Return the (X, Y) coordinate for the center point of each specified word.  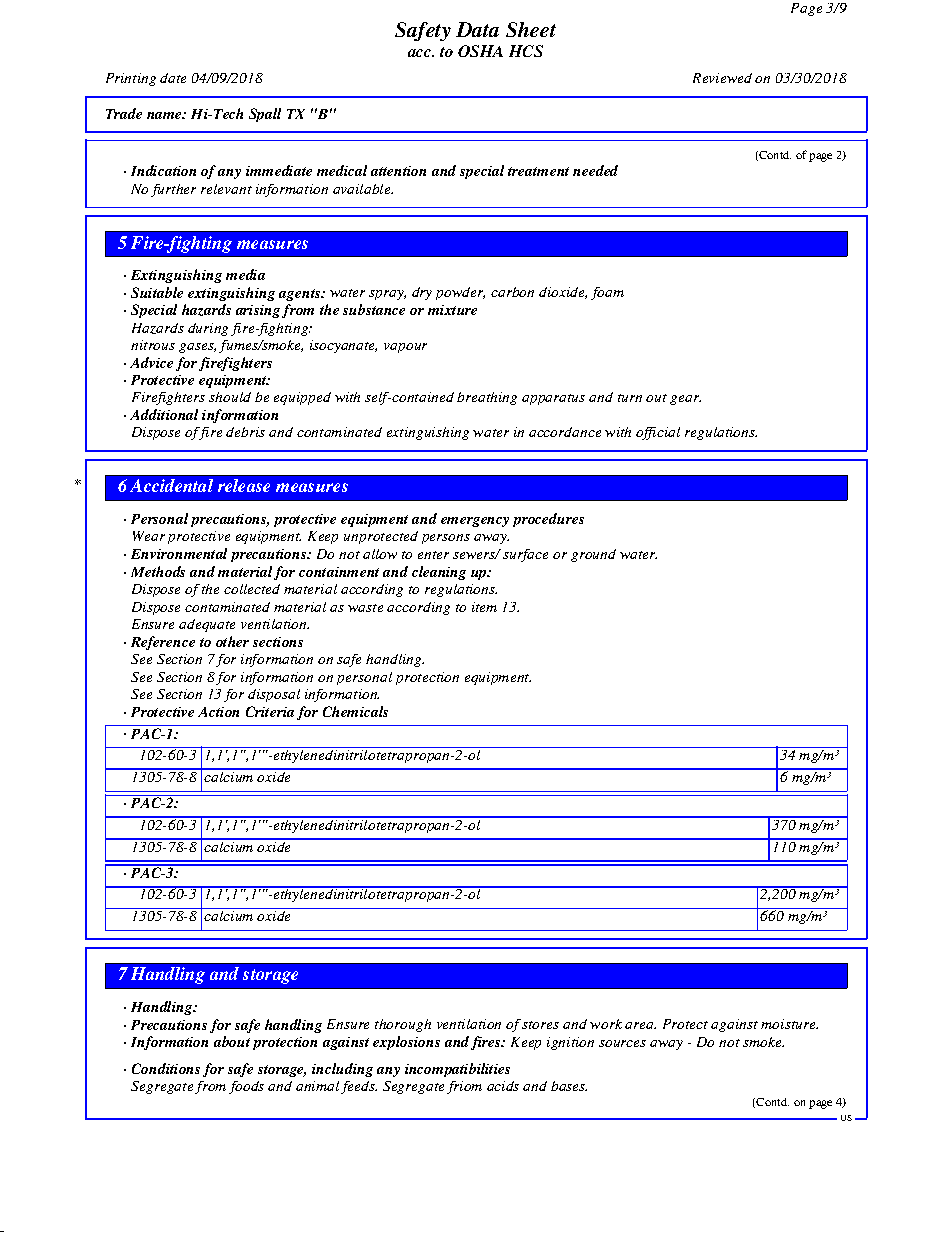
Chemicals (355, 711)
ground (593, 555)
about (232, 1041)
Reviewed (722, 78)
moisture (789, 1024)
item (484, 607)
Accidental (171, 485)
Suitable (157, 292)
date (173, 78)
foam (607, 293)
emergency (475, 522)
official (658, 433)
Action (218, 712)
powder (460, 293)
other (232, 641)
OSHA (480, 51)
